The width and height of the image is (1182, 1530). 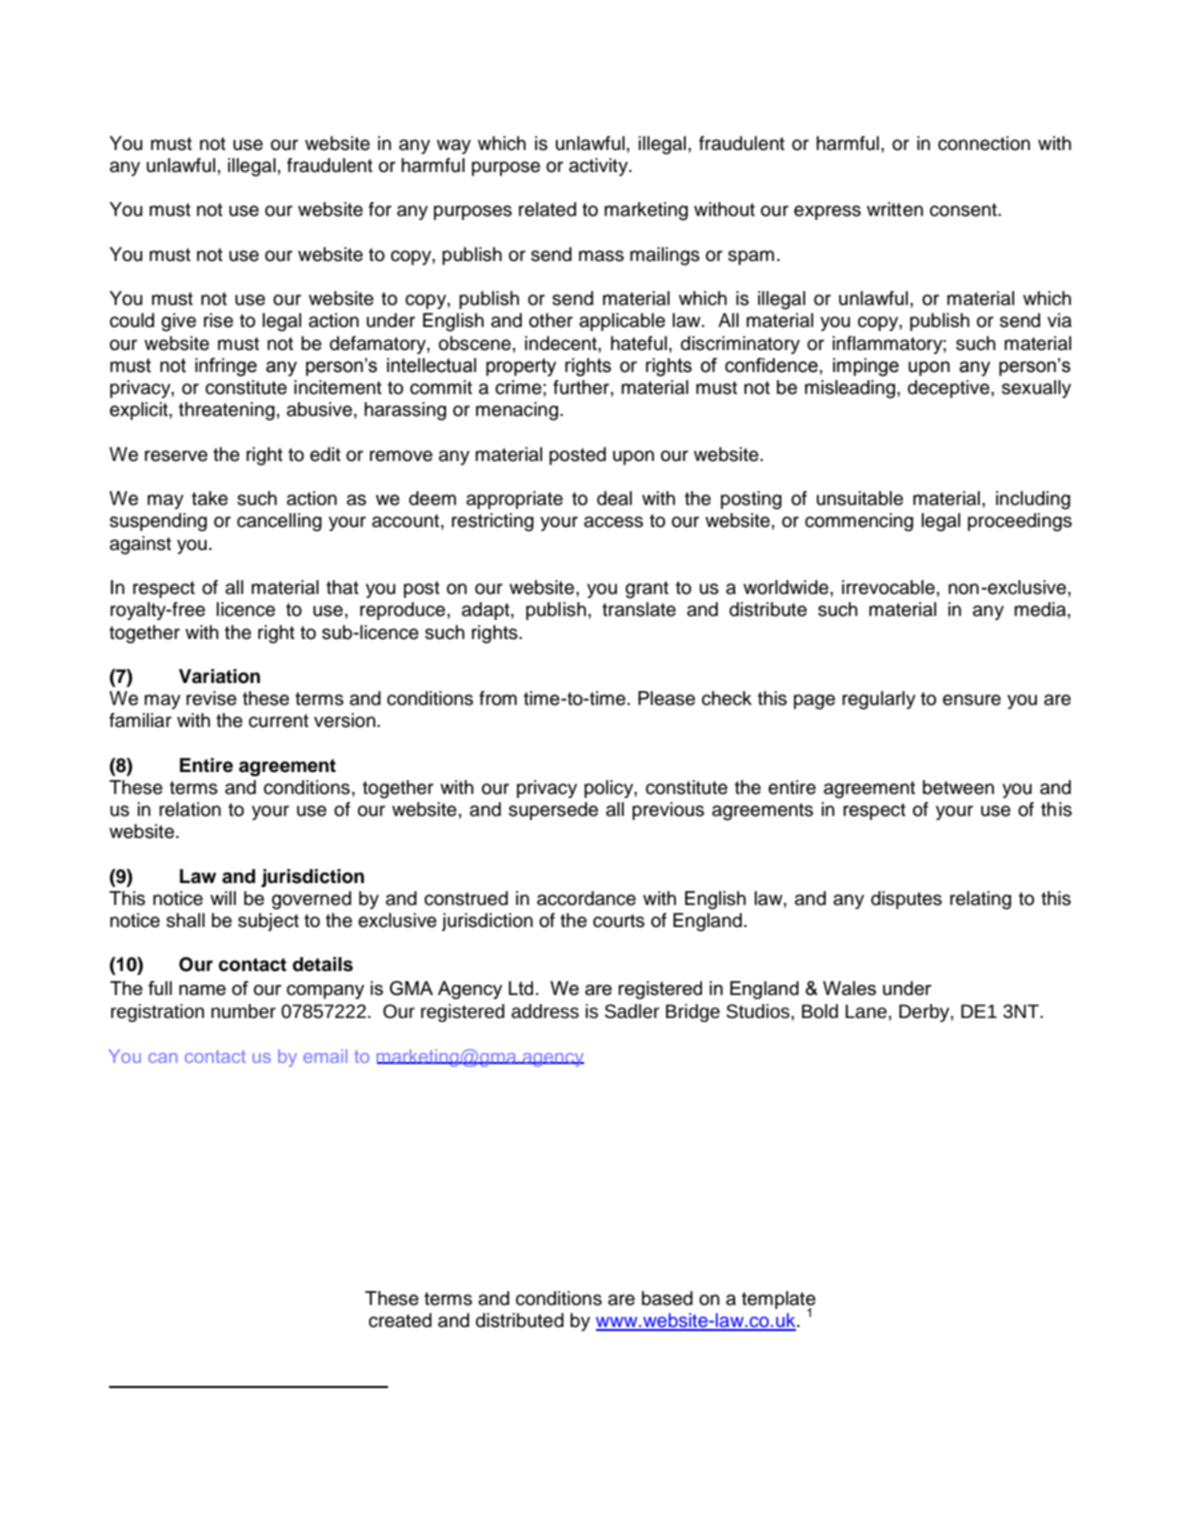 I want to click on activity, so click(x=599, y=167).
